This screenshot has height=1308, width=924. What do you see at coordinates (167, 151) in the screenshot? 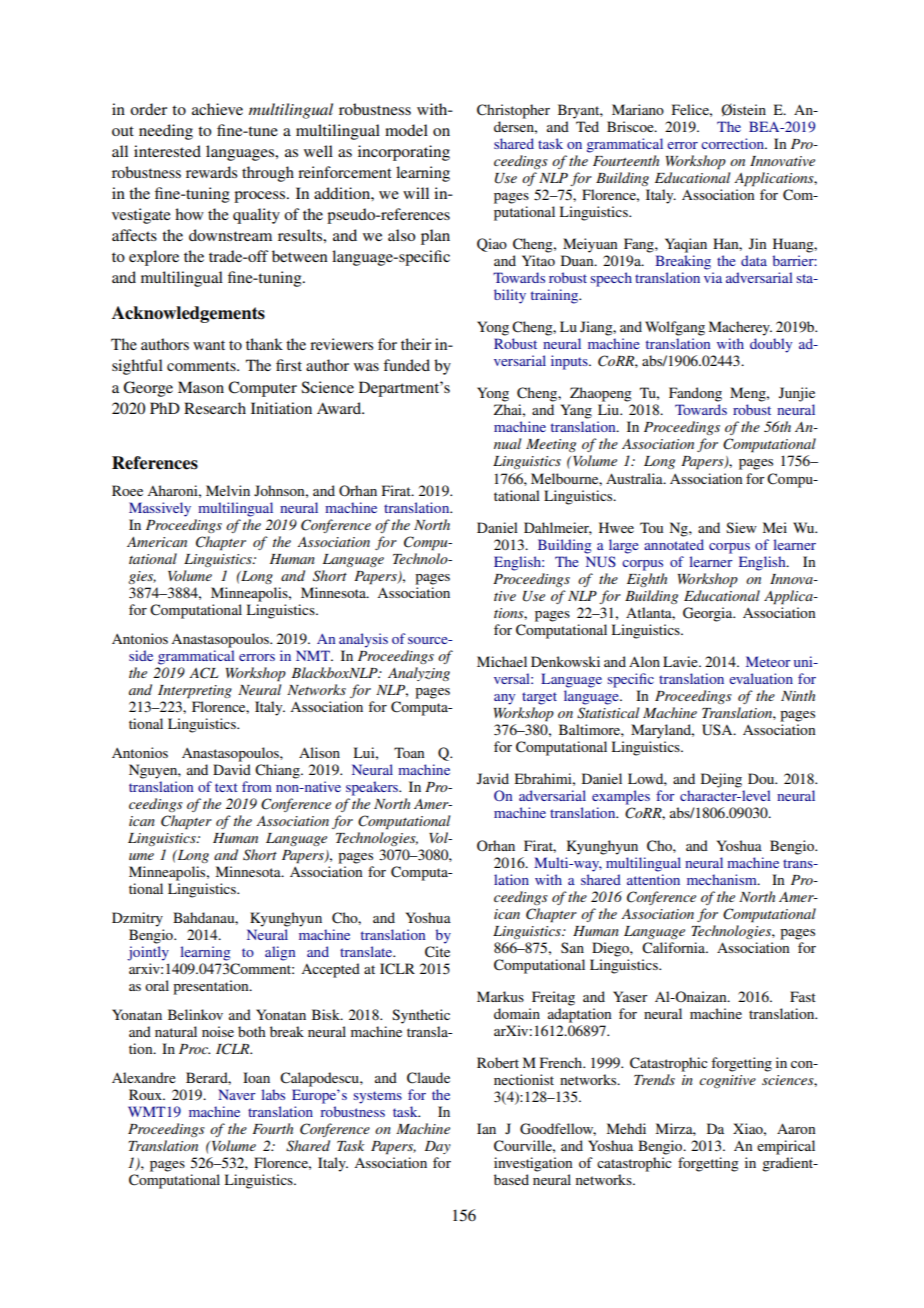
I see `interested` at bounding box center [167, 151].
